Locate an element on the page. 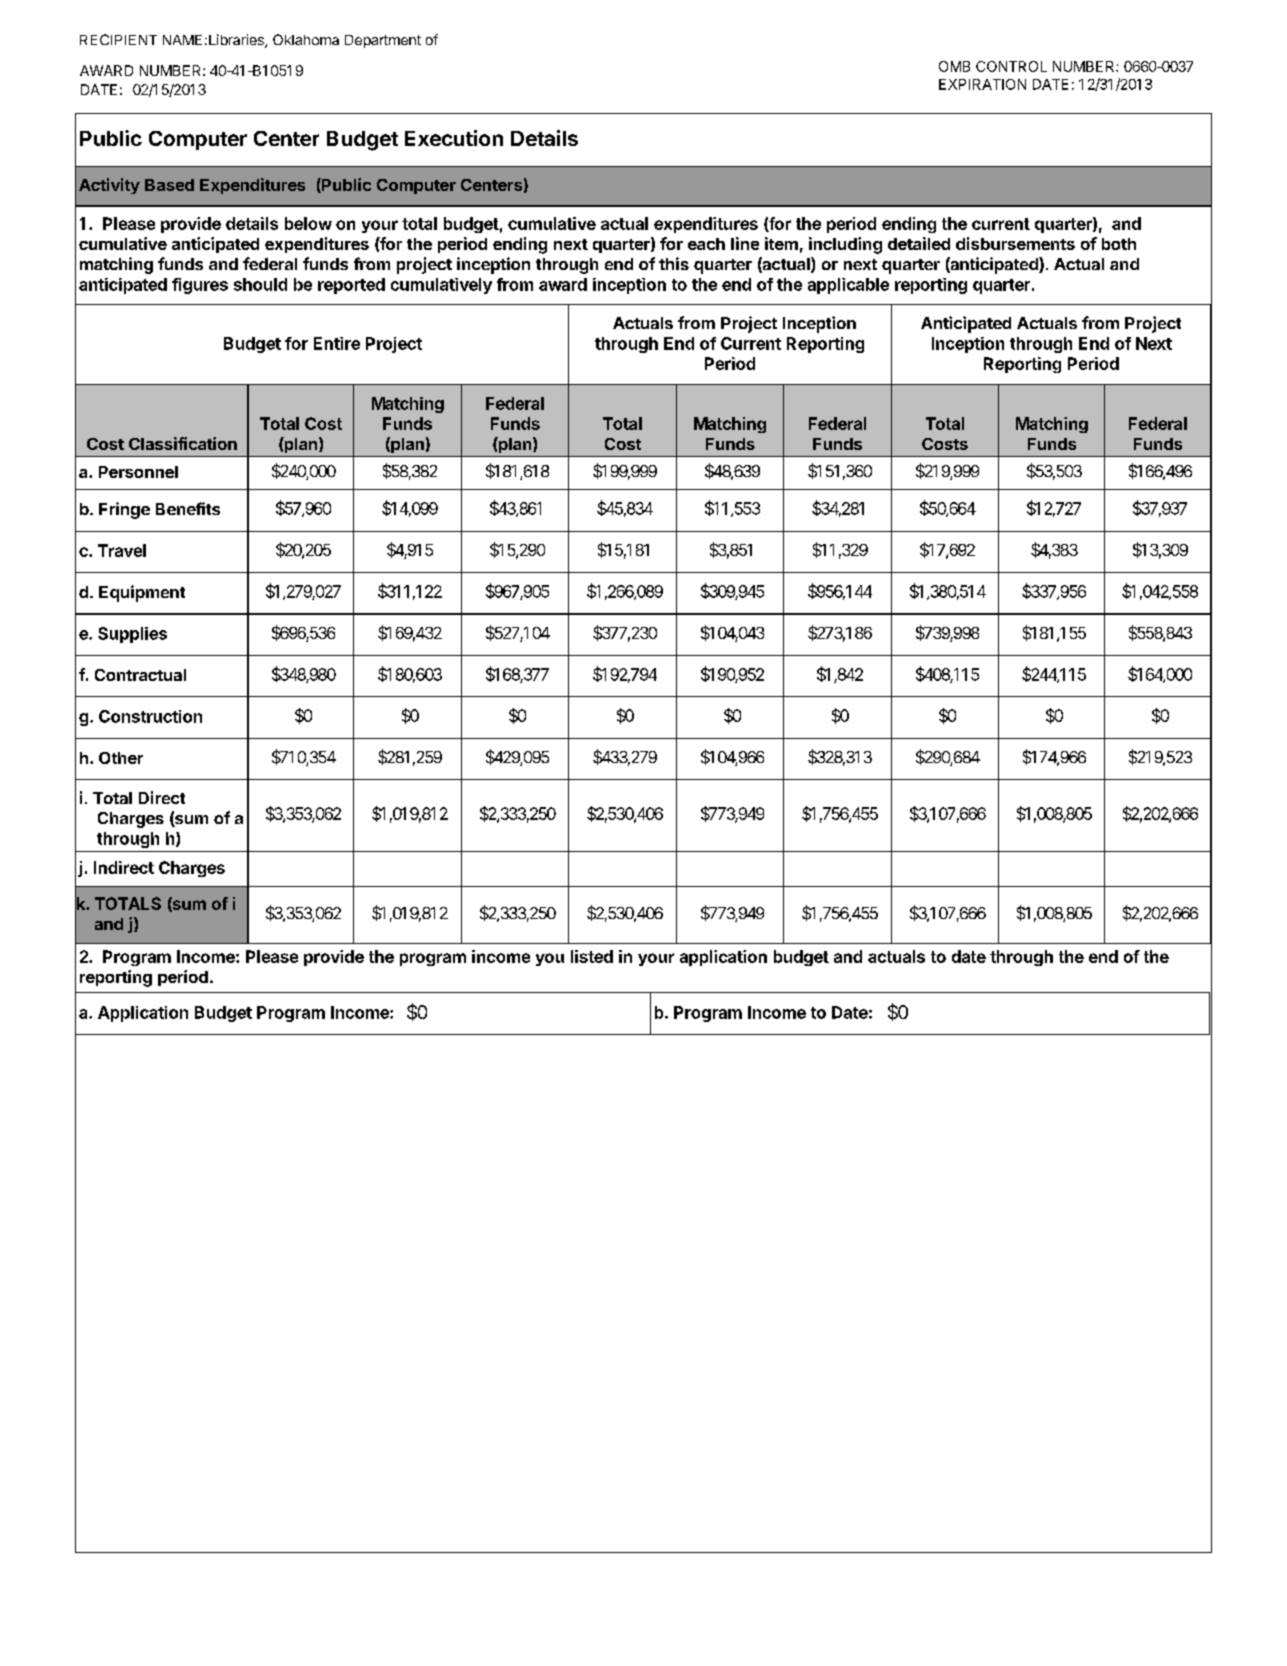  Execution is located at coordinates (454, 138).
